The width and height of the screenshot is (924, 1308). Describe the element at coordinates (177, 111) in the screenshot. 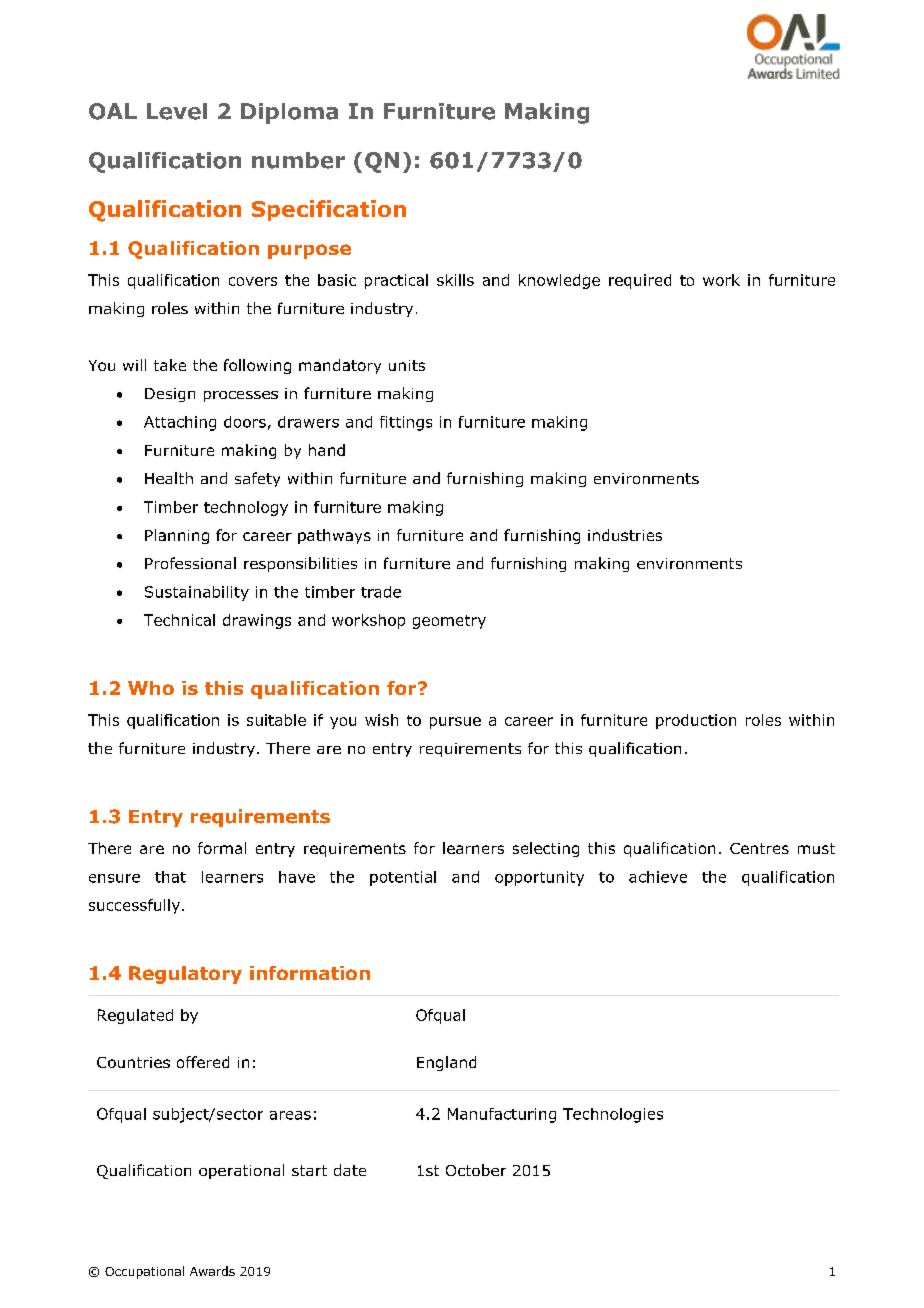

I see `Level` at that location.
